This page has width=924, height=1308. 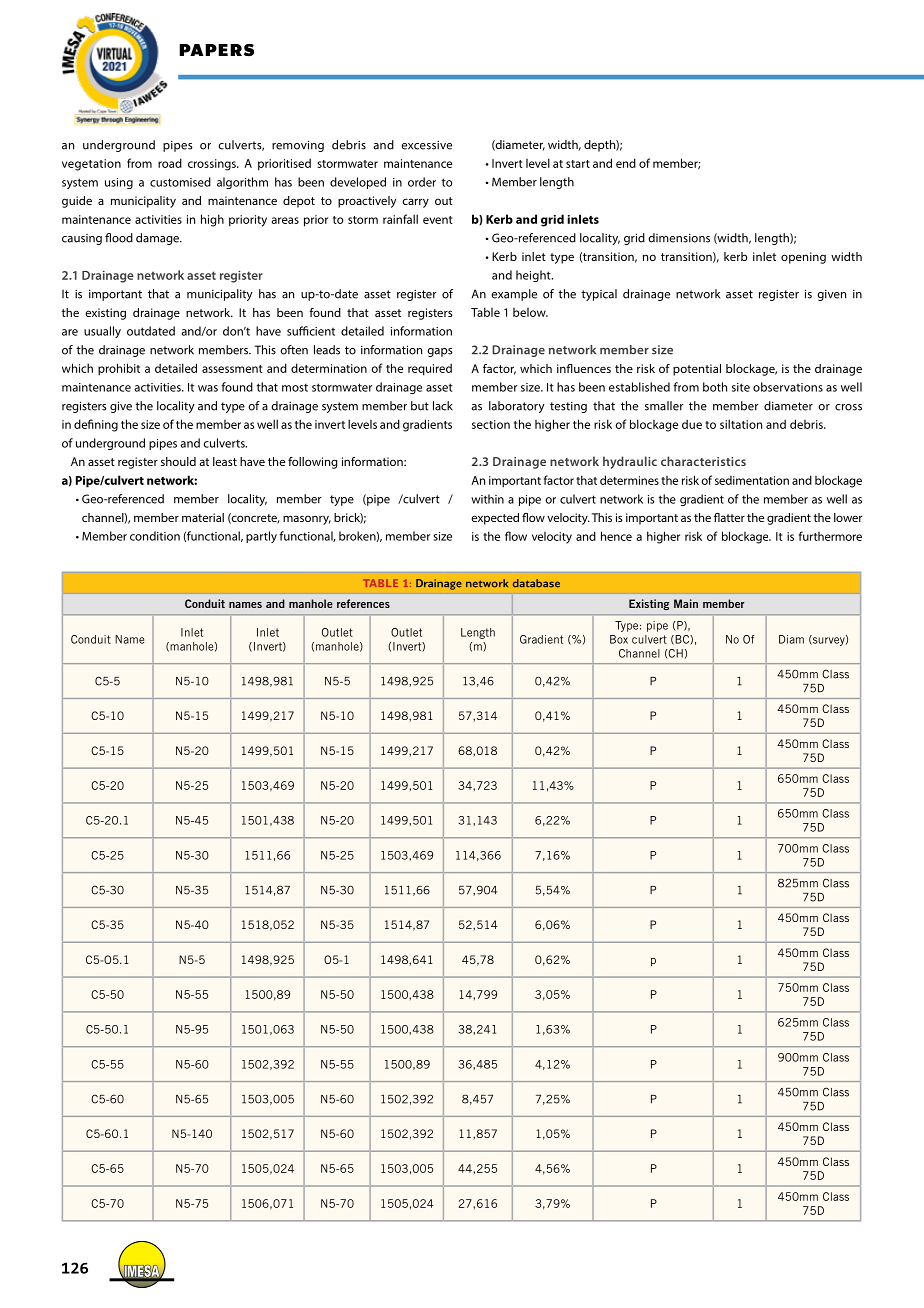 What do you see at coordinates (216, 50) in the page?
I see `PAPERS` at bounding box center [216, 50].
